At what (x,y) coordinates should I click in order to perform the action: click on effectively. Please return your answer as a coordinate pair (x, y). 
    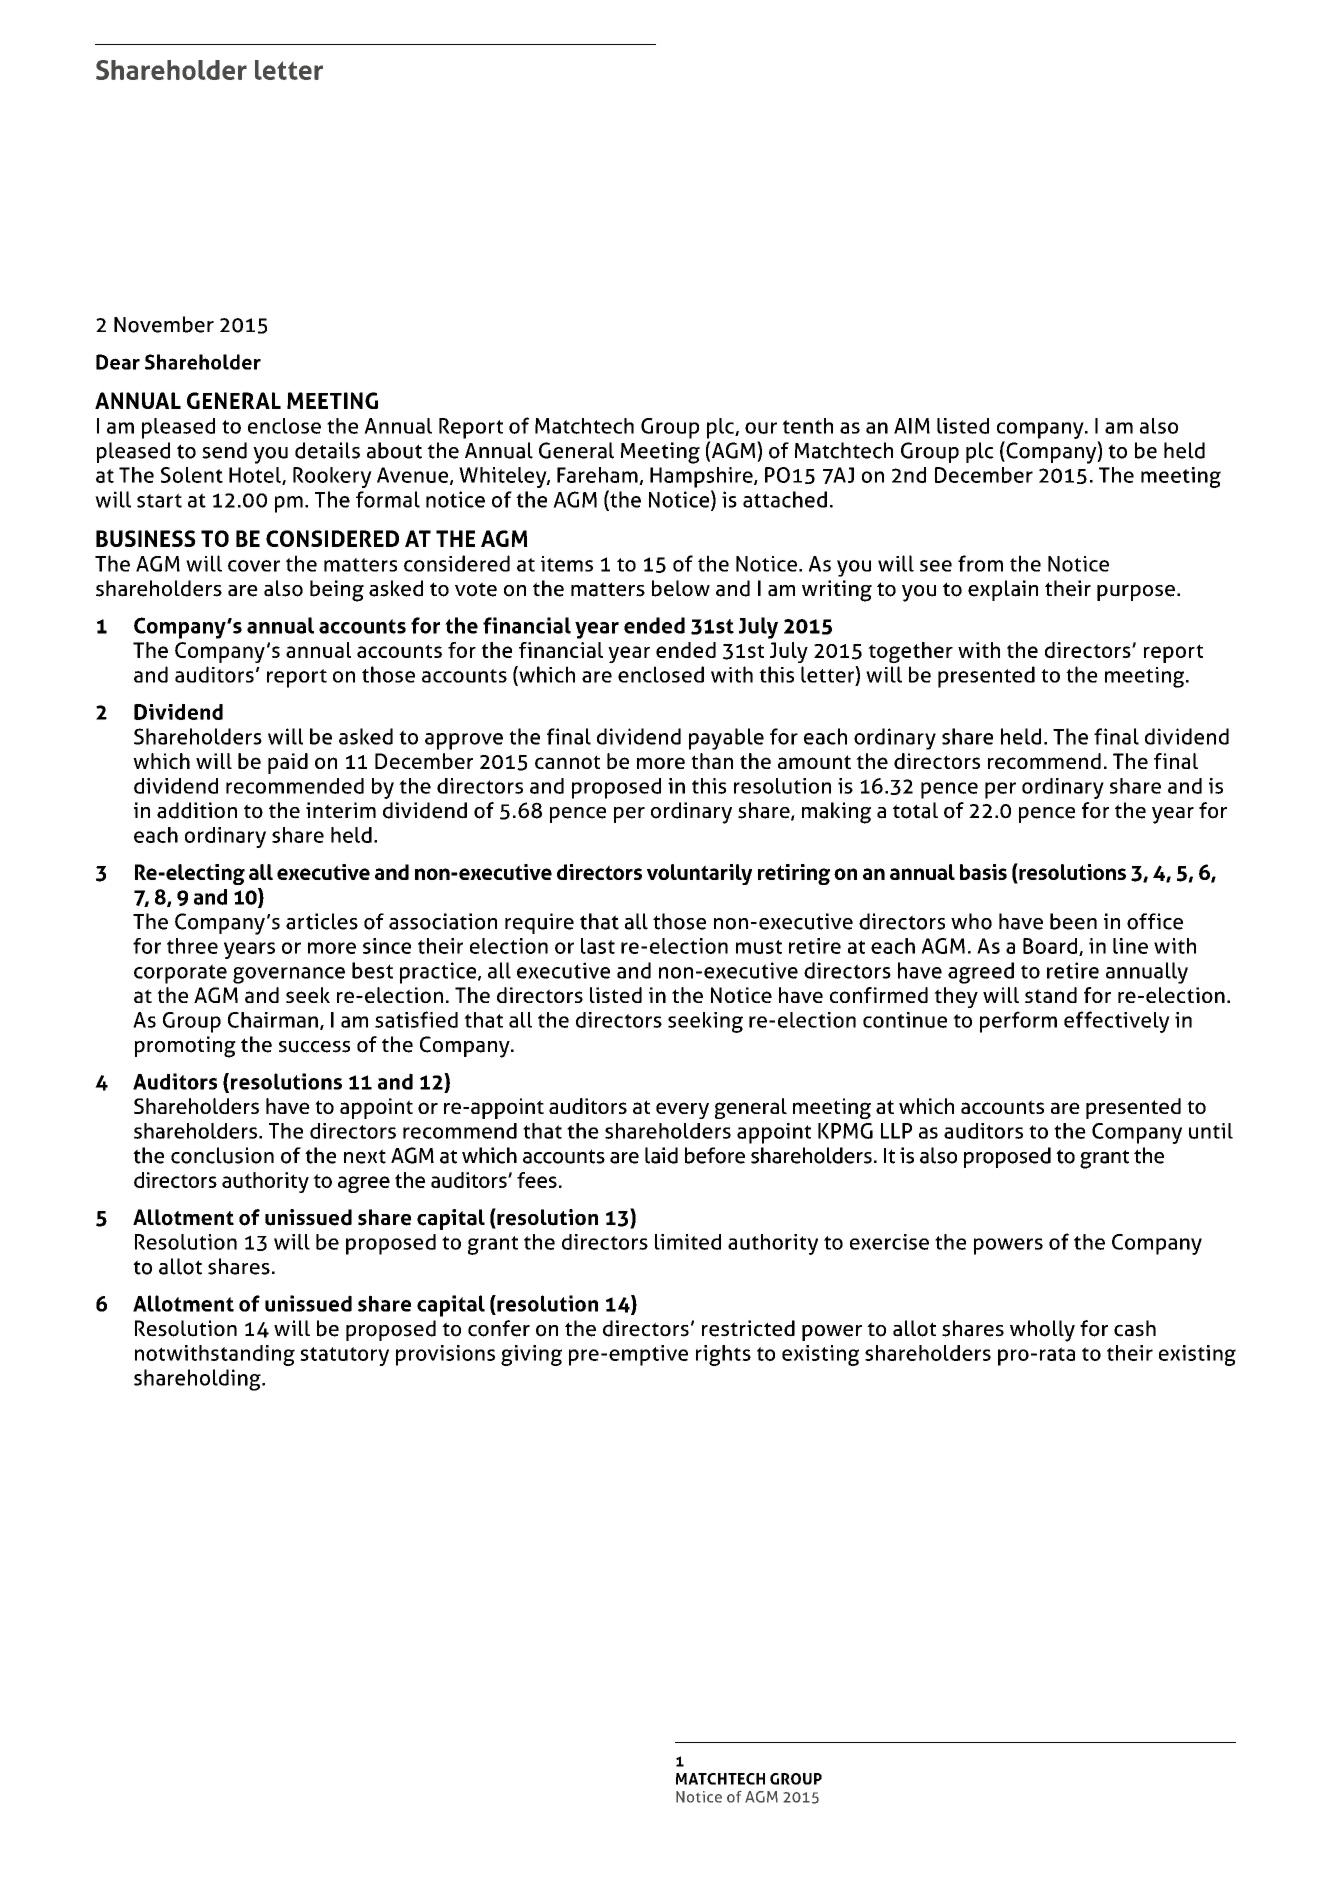
    Looking at the image, I should click on (1117, 1022).
